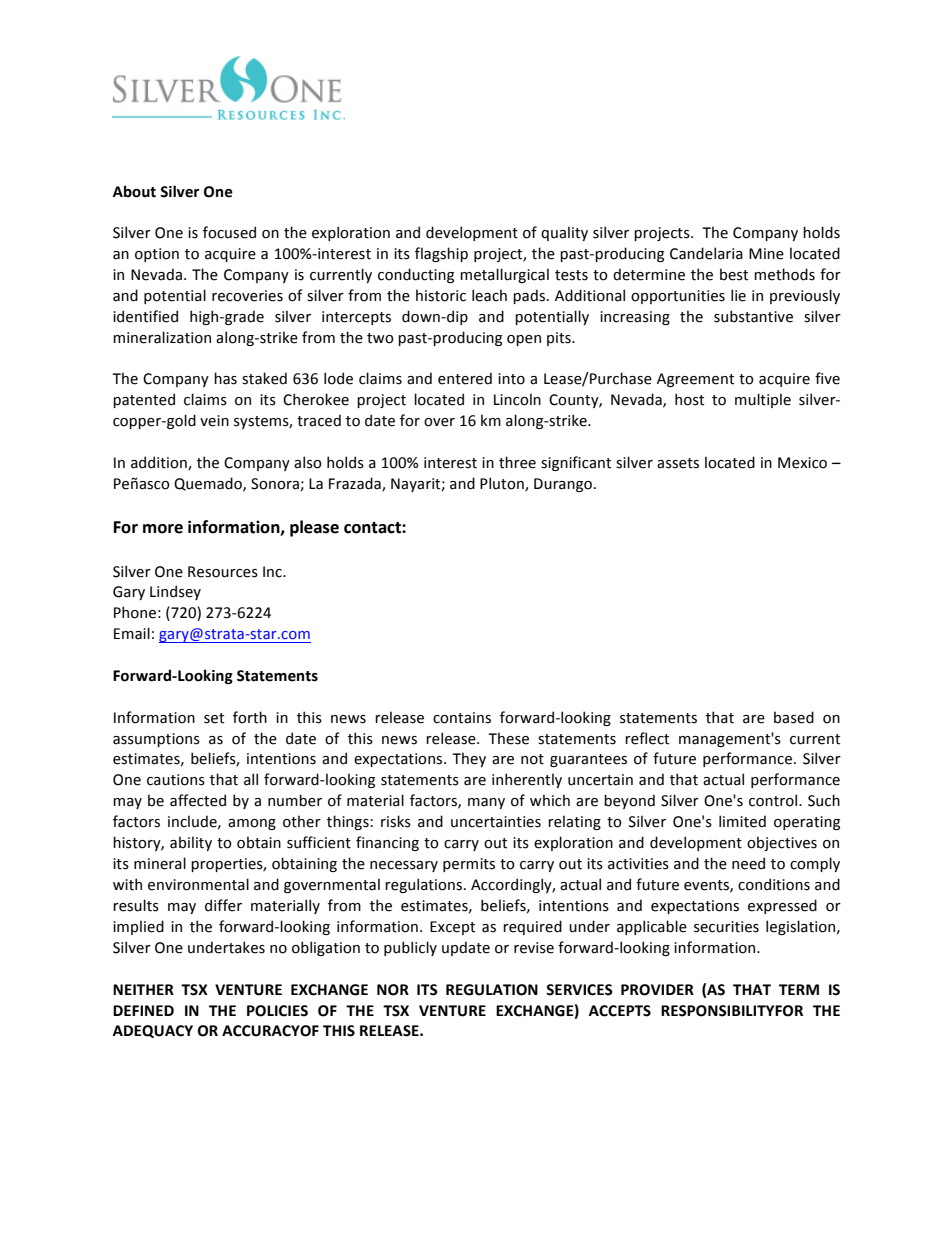 The image size is (952, 1233). Describe the element at coordinates (373, 528) in the screenshot. I see `contact` at that location.
